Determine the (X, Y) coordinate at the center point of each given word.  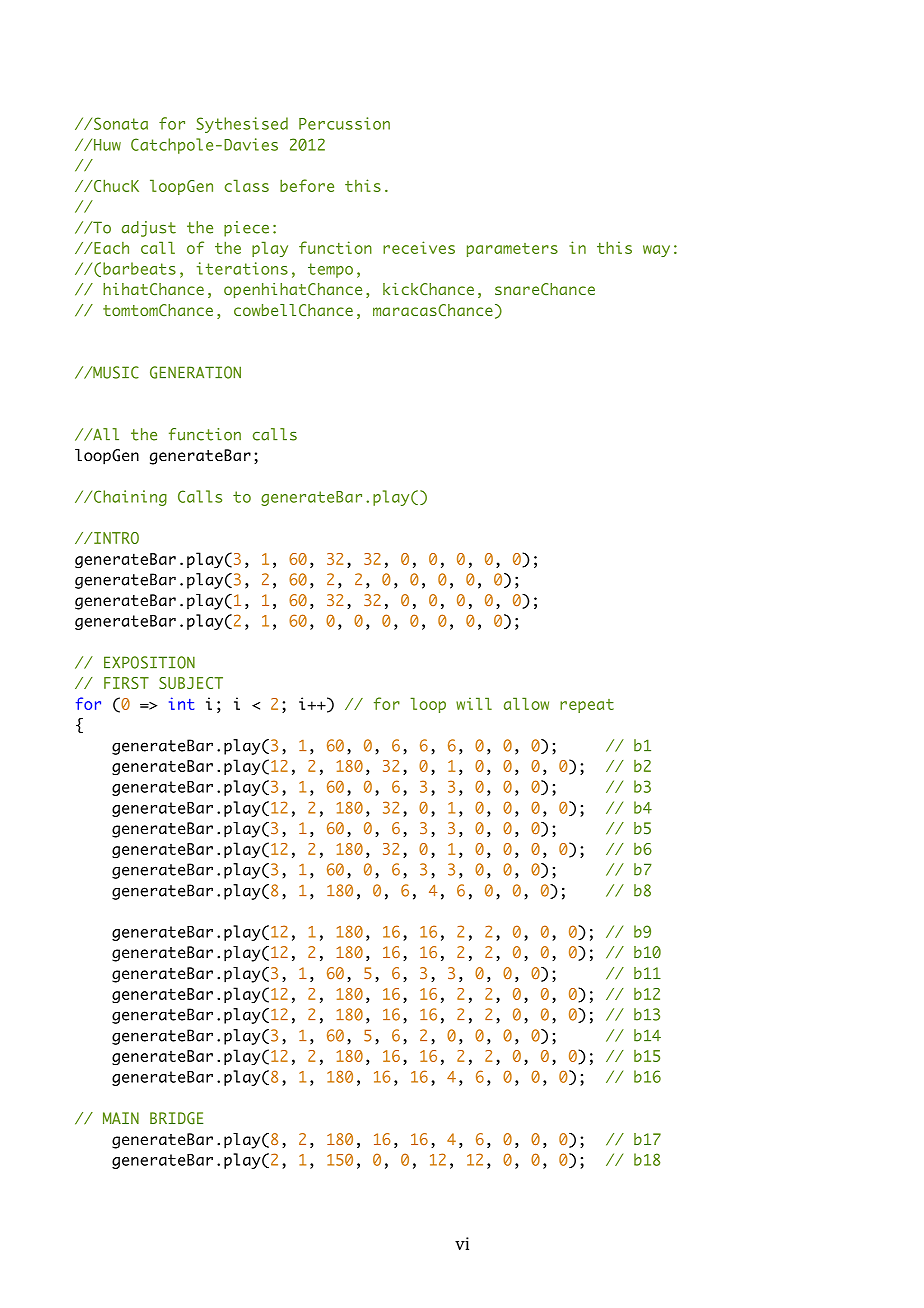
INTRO (115, 538)
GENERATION (195, 372)
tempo (330, 270)
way (656, 251)
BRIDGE (176, 1118)
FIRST (126, 683)
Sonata (121, 123)
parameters (512, 250)
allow (526, 703)
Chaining (130, 498)
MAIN (121, 1118)
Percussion (344, 123)
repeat (587, 706)
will (474, 703)
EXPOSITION (149, 662)
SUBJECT (191, 683)
